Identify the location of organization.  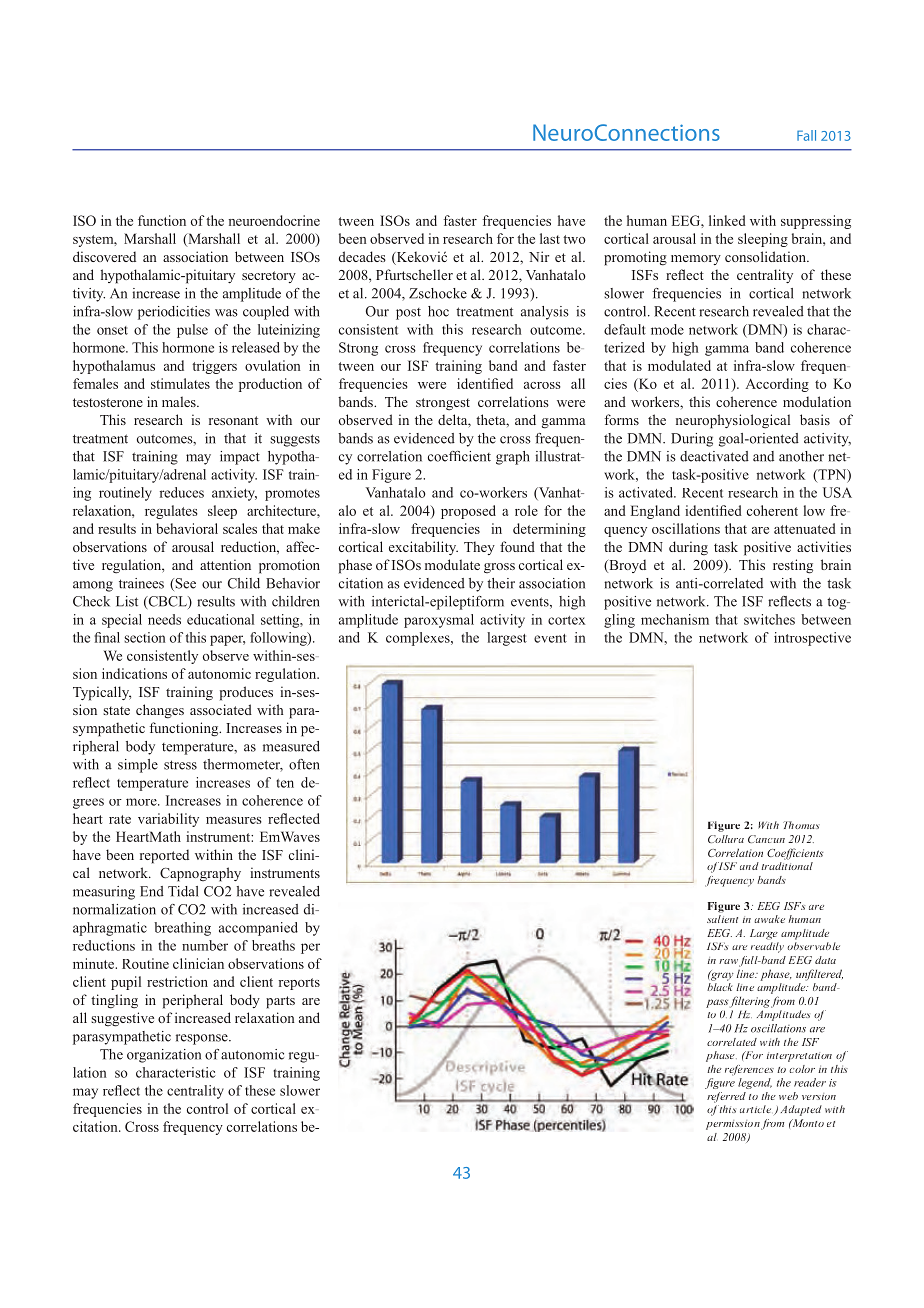
(164, 1056).
